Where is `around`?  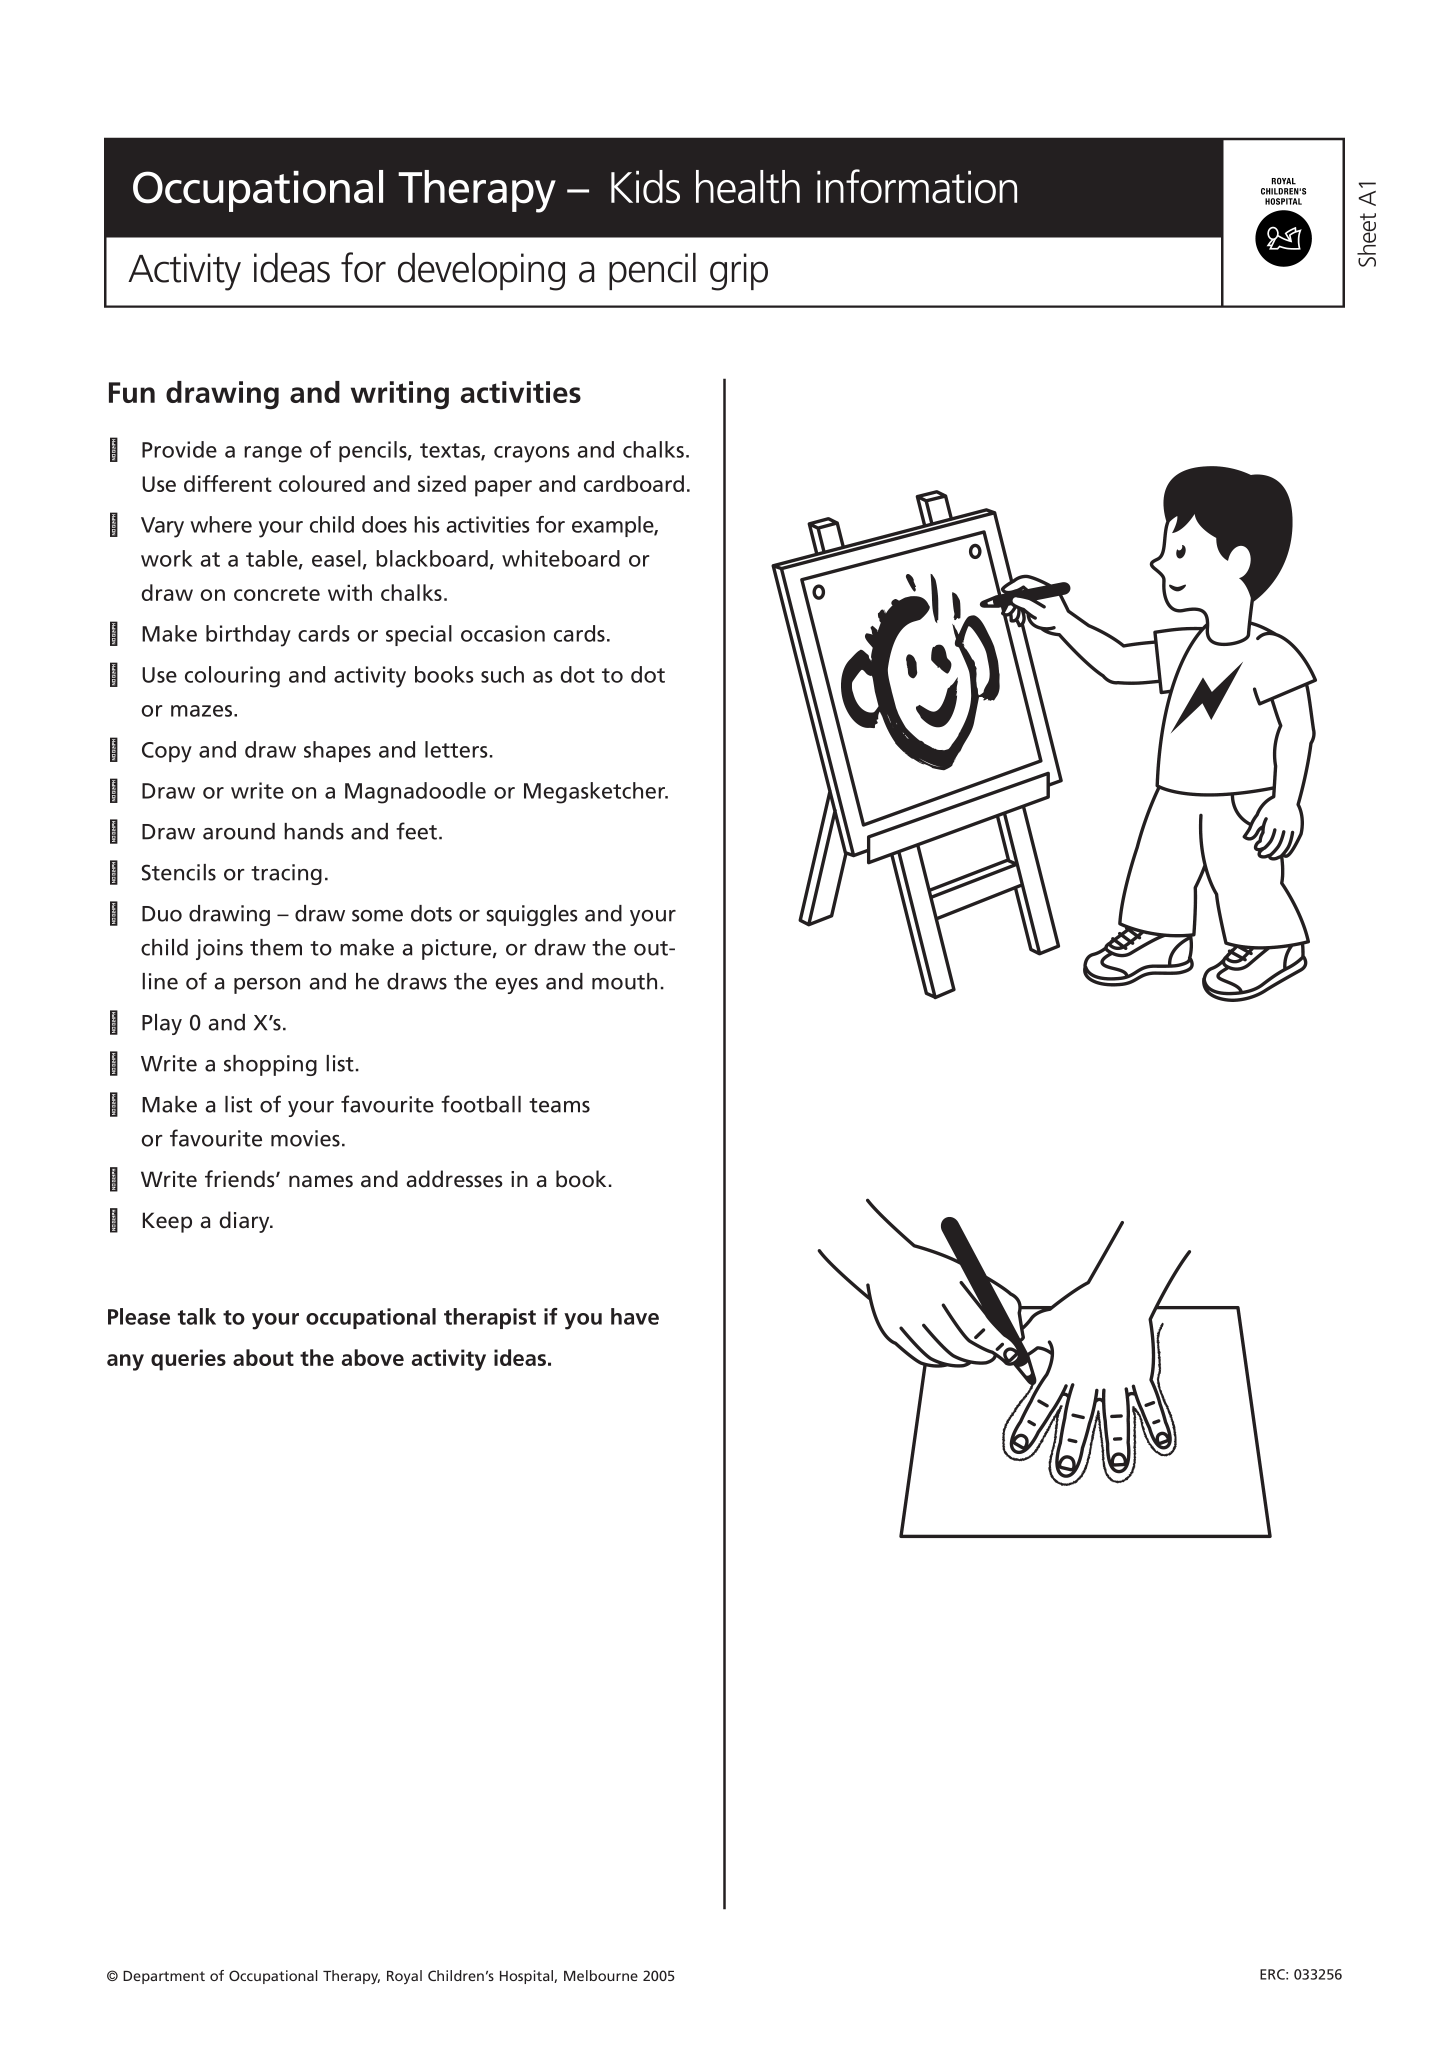
around is located at coordinates (239, 831).
